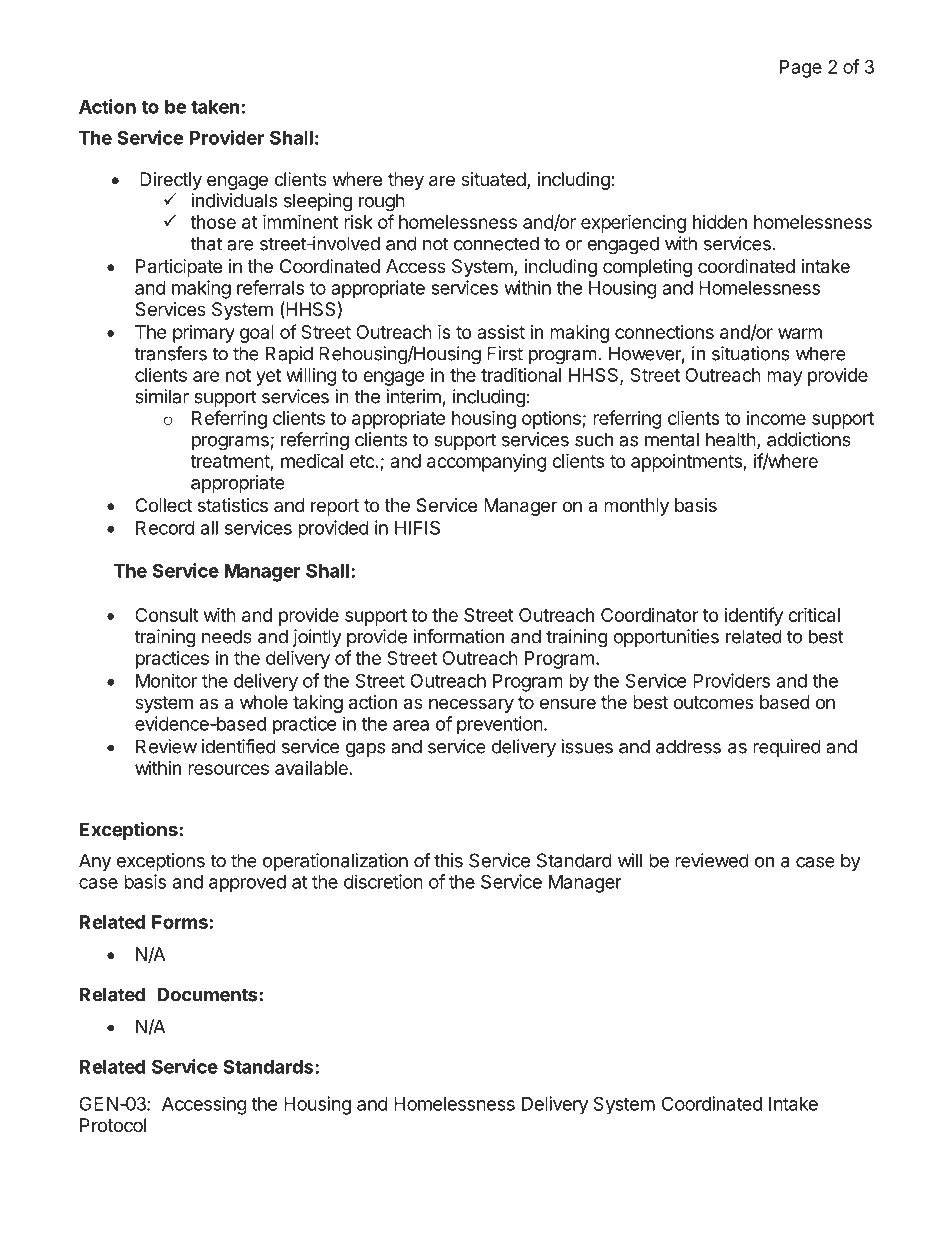 Image resolution: width=952 pixels, height=1233 pixels. What do you see at coordinates (383, 881) in the screenshot?
I see `discretion` at bounding box center [383, 881].
